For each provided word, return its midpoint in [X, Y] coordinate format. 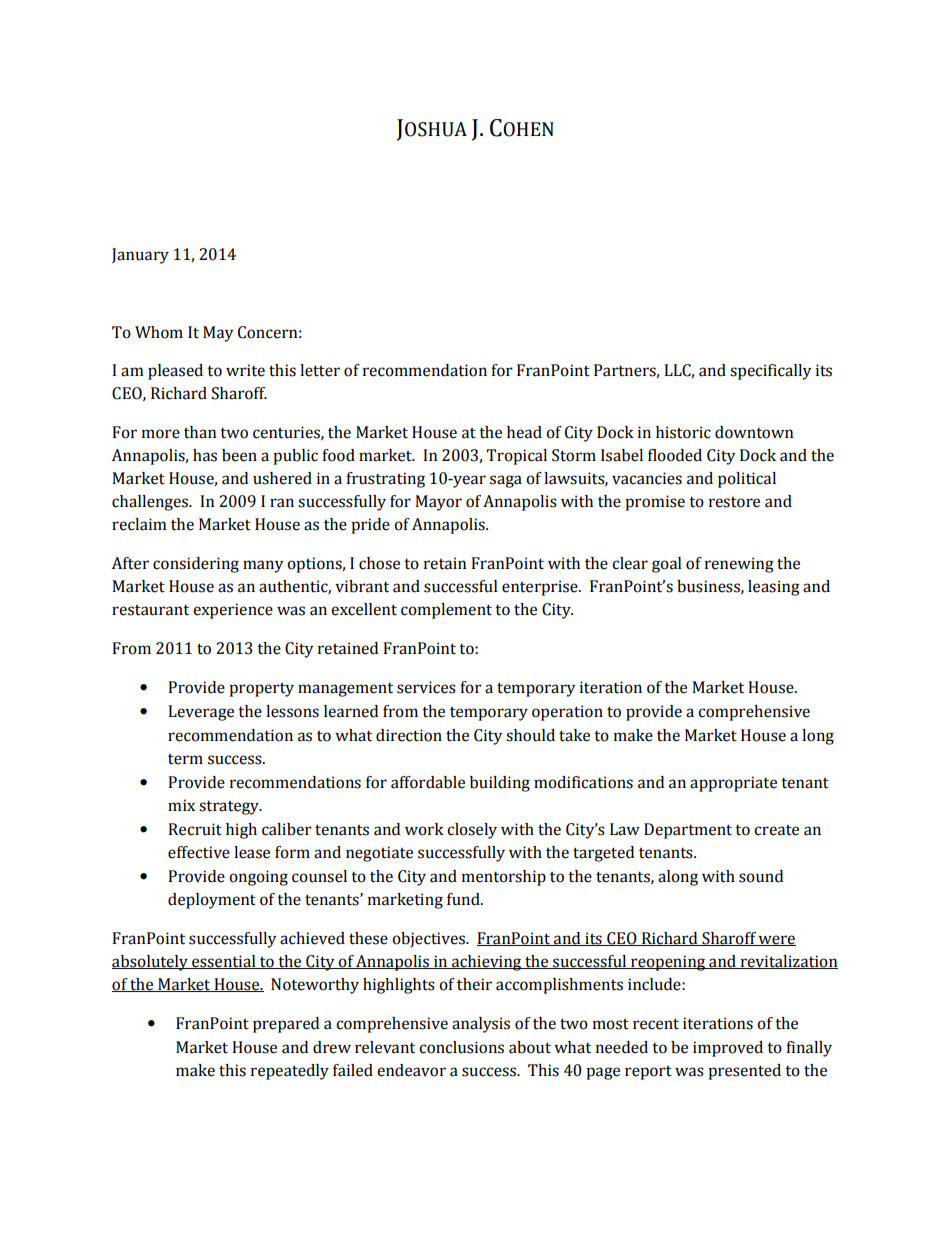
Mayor [438, 503]
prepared [286, 1025]
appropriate [733, 784]
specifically [770, 372]
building [500, 784]
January [140, 256]
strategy [230, 808]
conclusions [461, 1047]
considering [196, 565]
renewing [739, 565]
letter [320, 370]
